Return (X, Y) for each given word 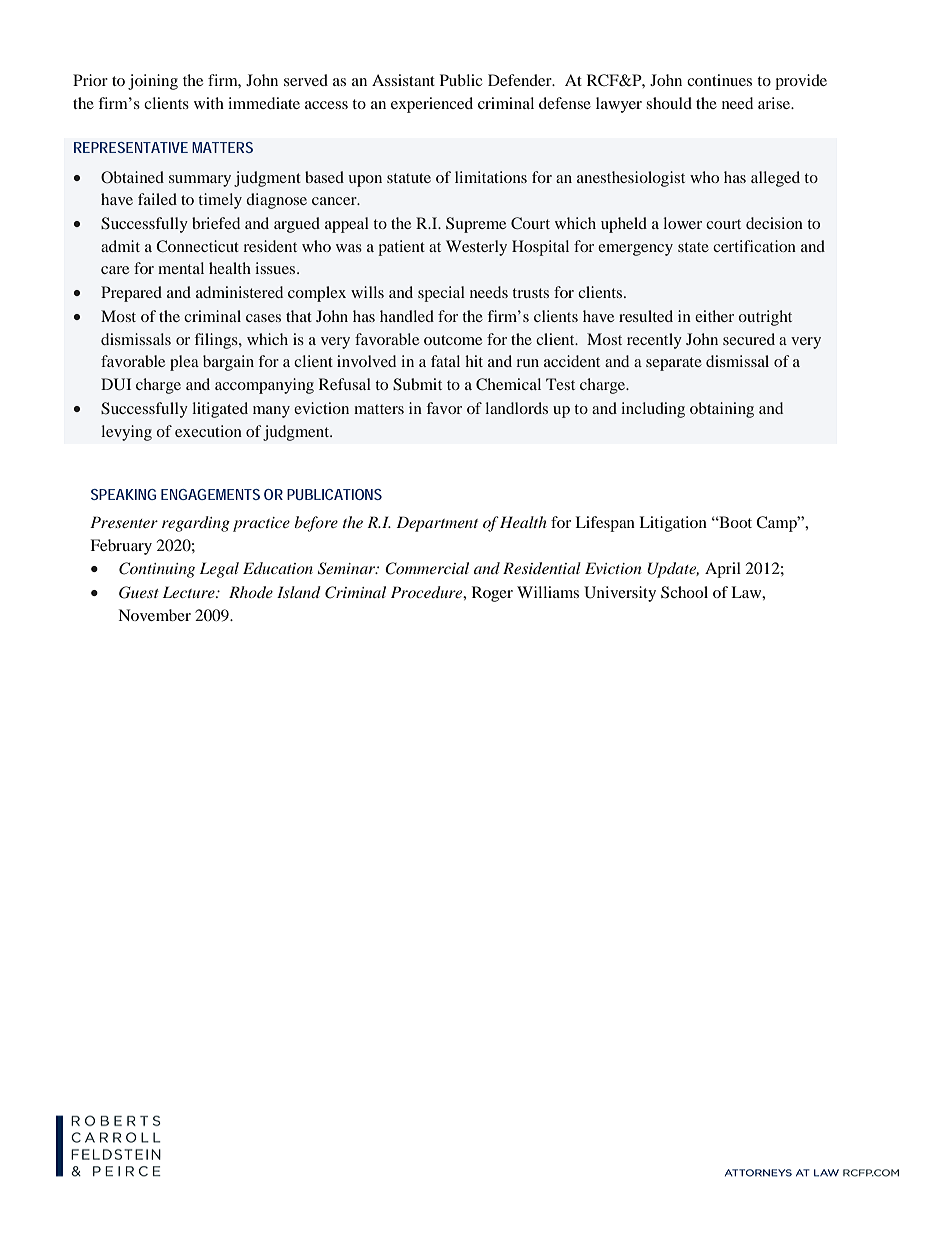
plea (184, 363)
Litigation (673, 524)
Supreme (476, 225)
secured (749, 339)
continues (719, 80)
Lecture (190, 592)
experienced (432, 105)
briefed (216, 223)
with (209, 103)
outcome (453, 340)
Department (437, 524)
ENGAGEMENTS (210, 494)
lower (682, 223)
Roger (492, 594)
